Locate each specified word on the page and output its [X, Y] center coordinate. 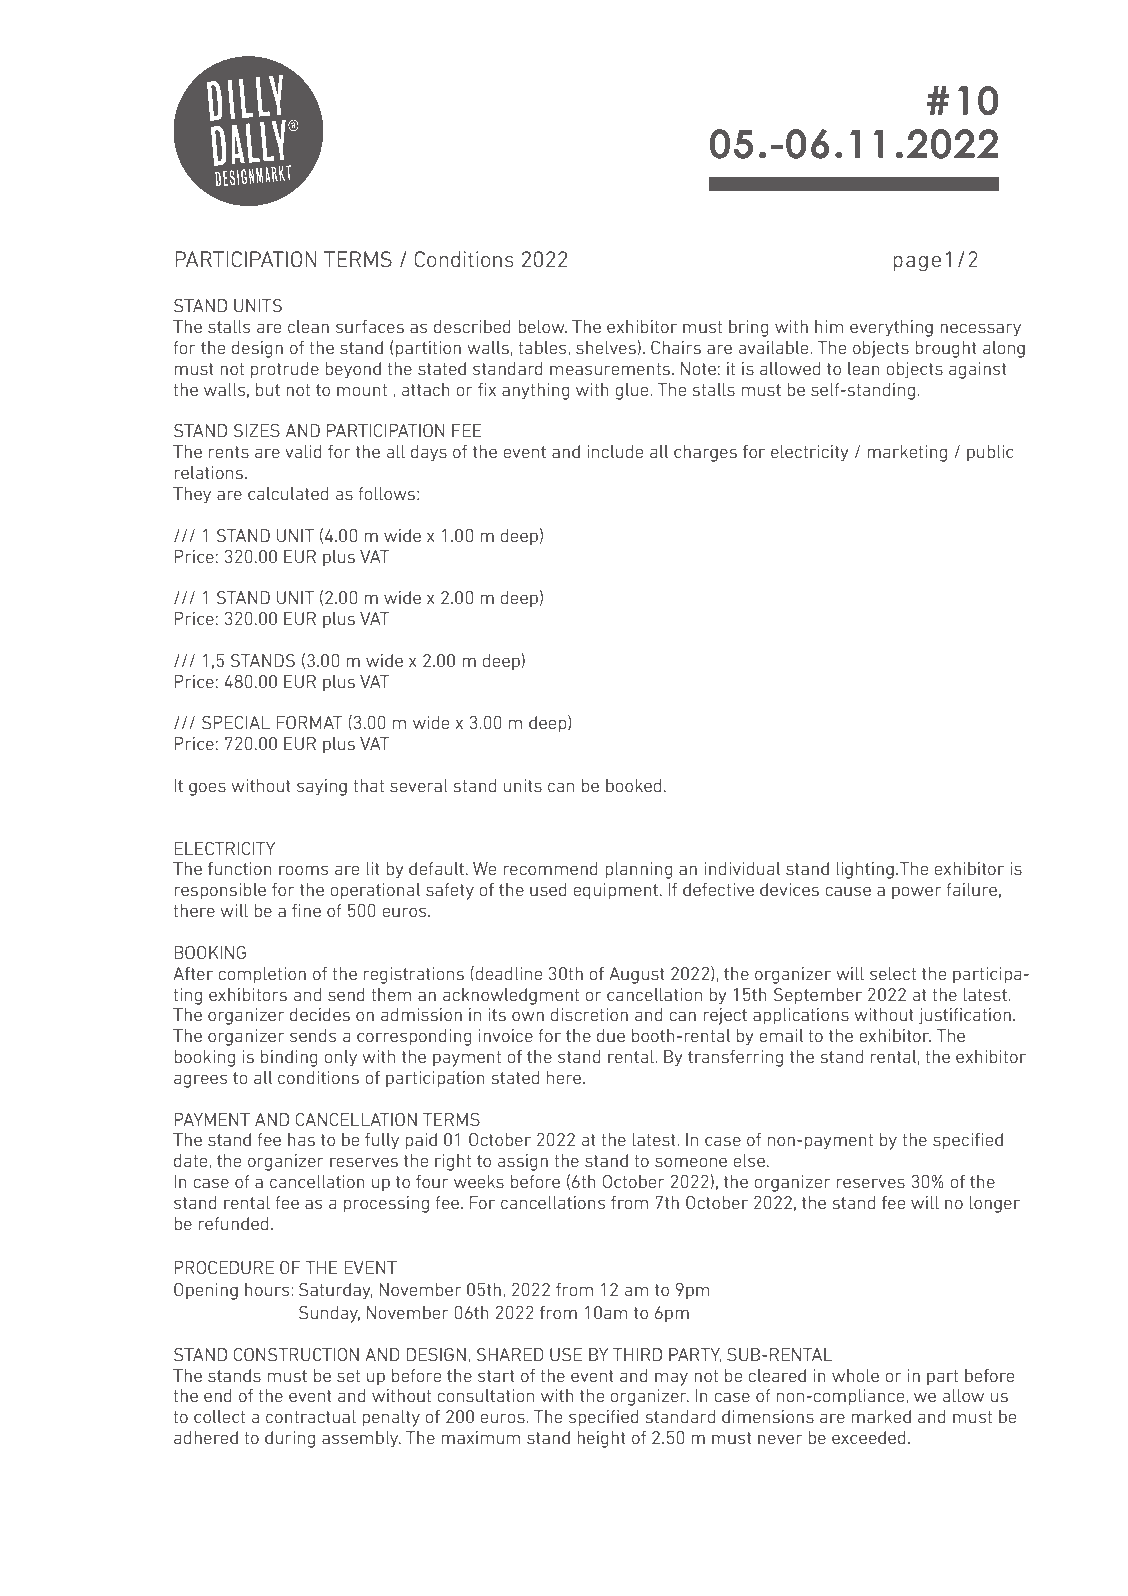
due [611, 1035]
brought [946, 349]
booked [633, 785]
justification [965, 1016]
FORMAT [309, 722]
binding [289, 1058]
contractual [311, 1416]
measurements [610, 369]
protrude [285, 370]
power [916, 893]
